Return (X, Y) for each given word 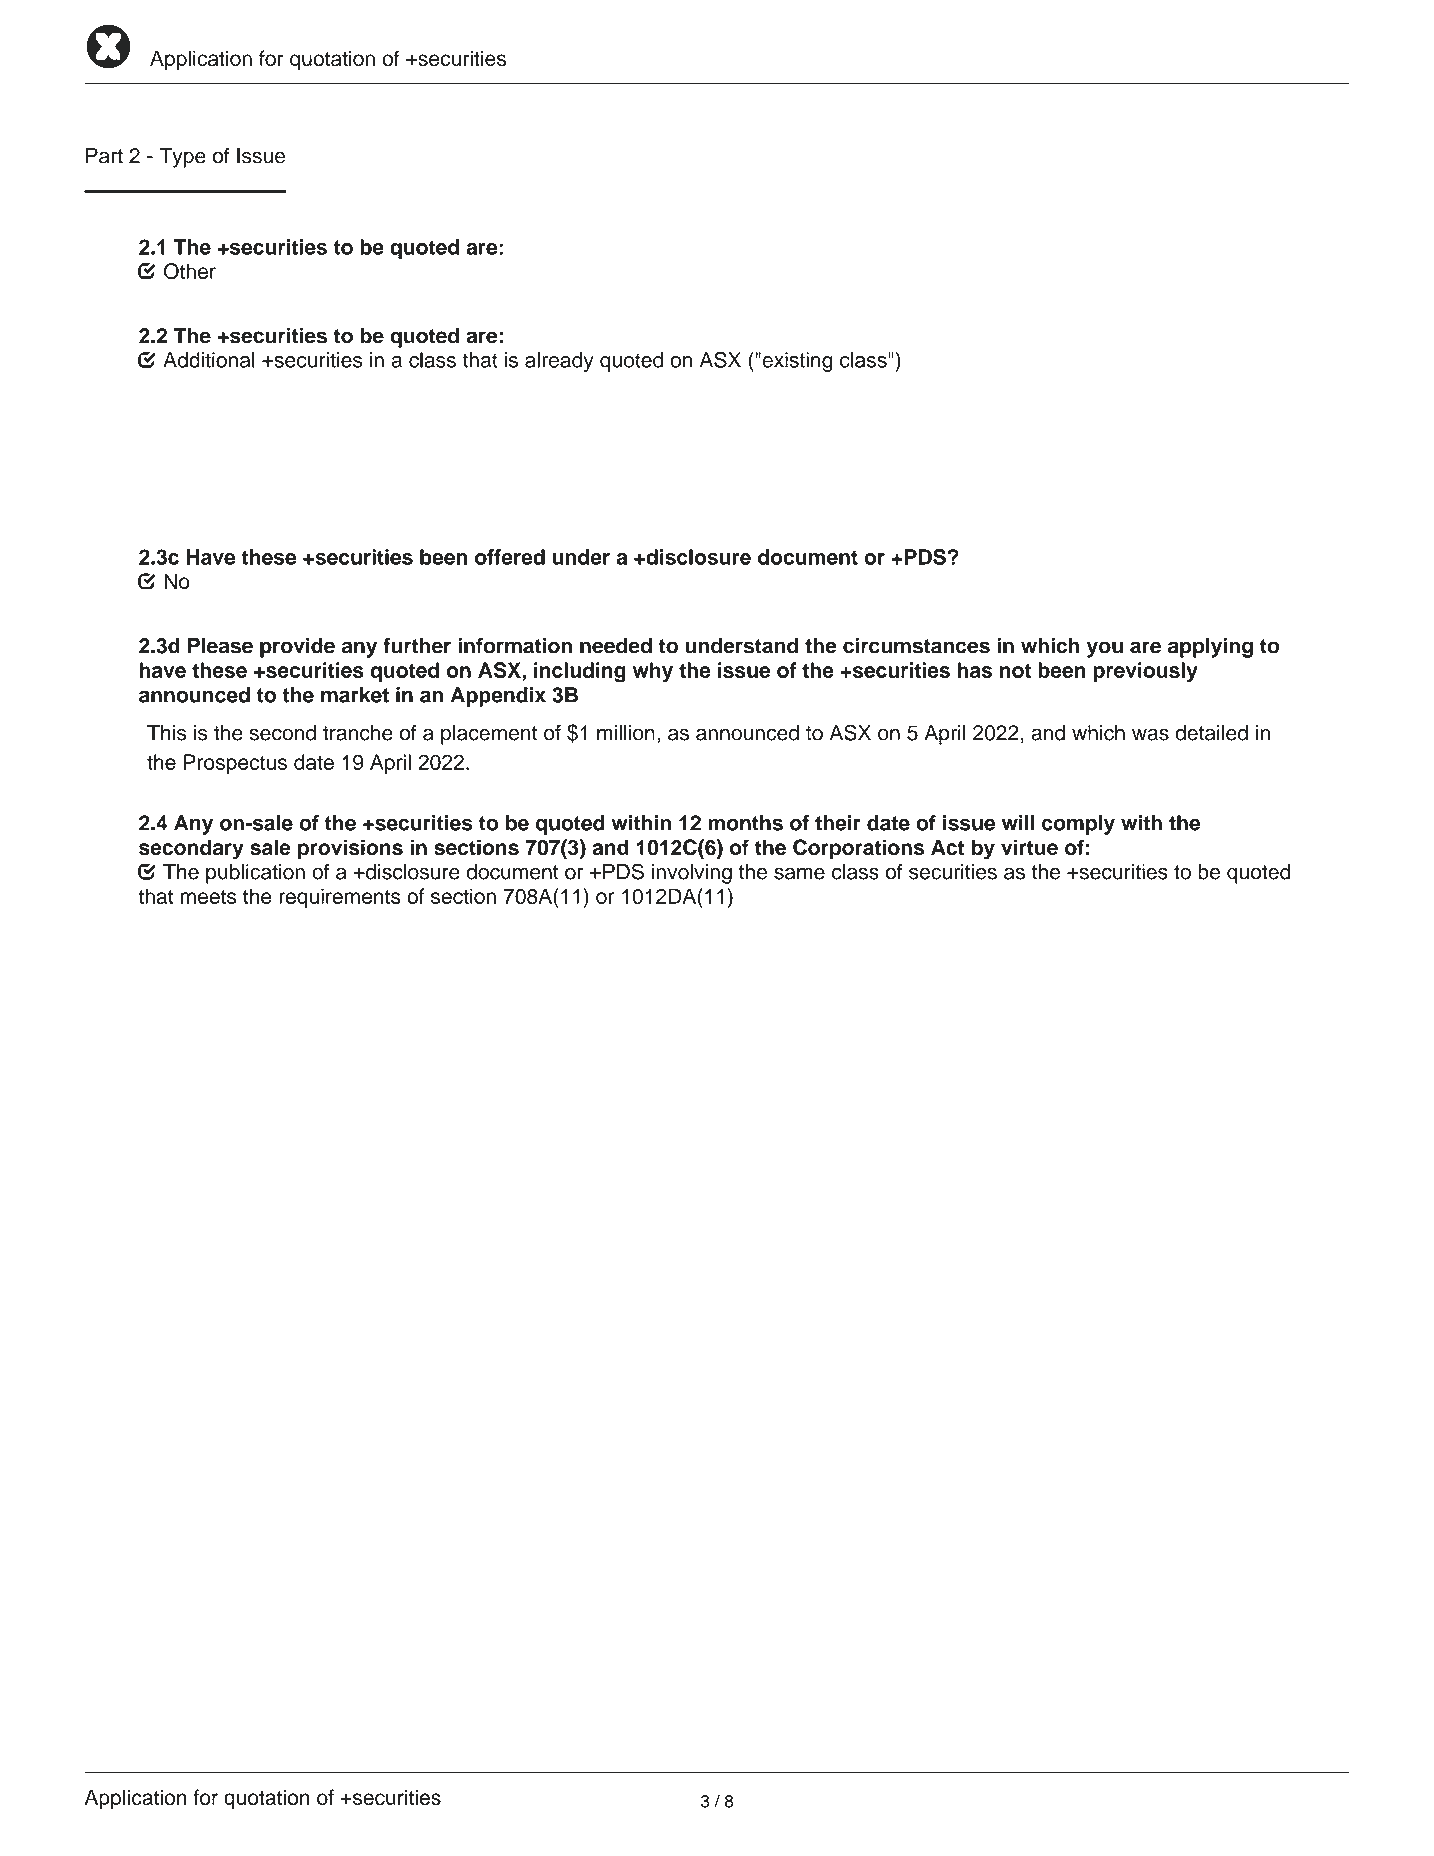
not (1015, 670)
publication (255, 874)
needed (616, 646)
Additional (209, 360)
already (559, 362)
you (1105, 649)
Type (182, 158)
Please (220, 646)
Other (190, 271)
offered (510, 557)
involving (692, 874)
